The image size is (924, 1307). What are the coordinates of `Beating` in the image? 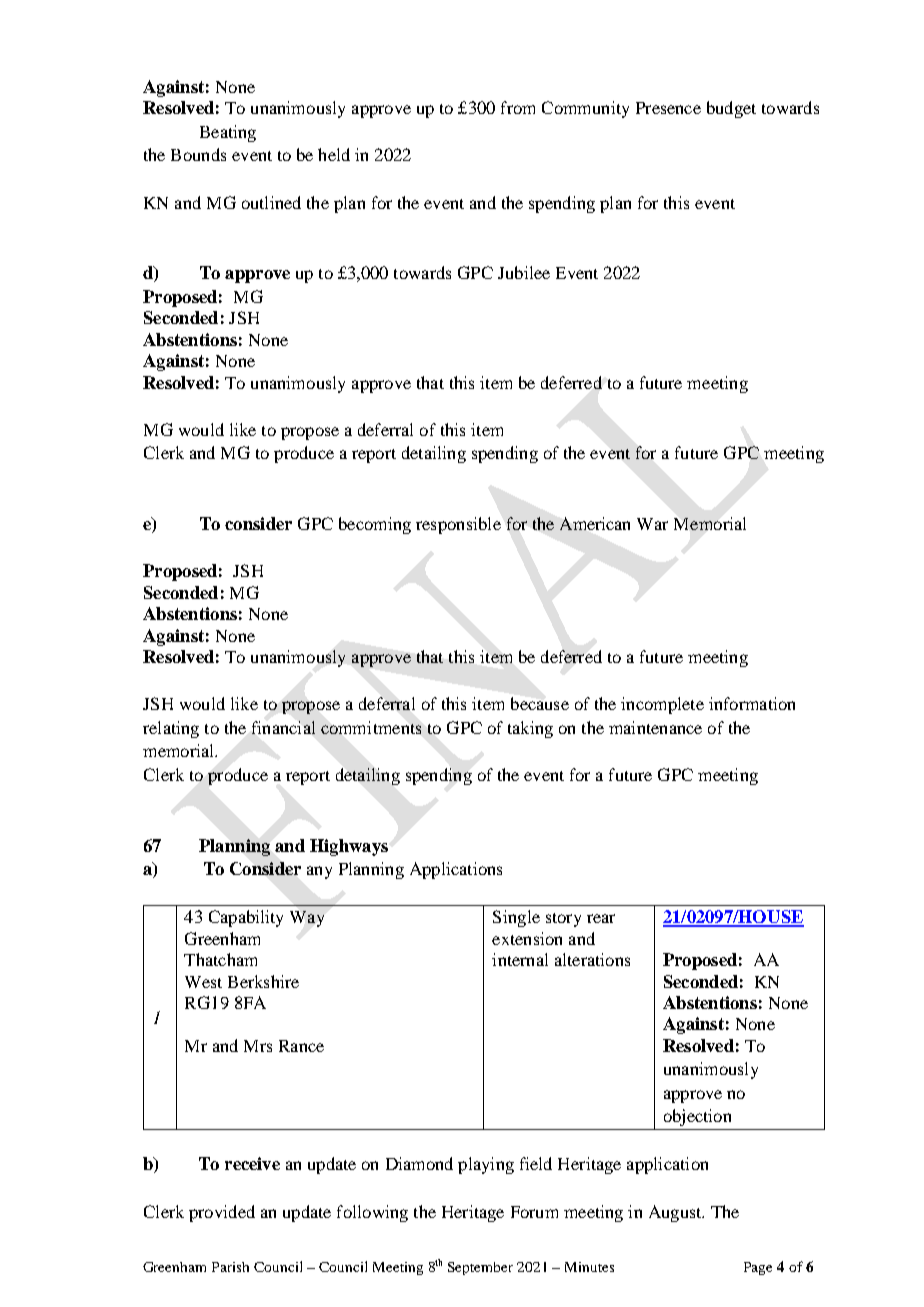 It's located at (228, 133).
